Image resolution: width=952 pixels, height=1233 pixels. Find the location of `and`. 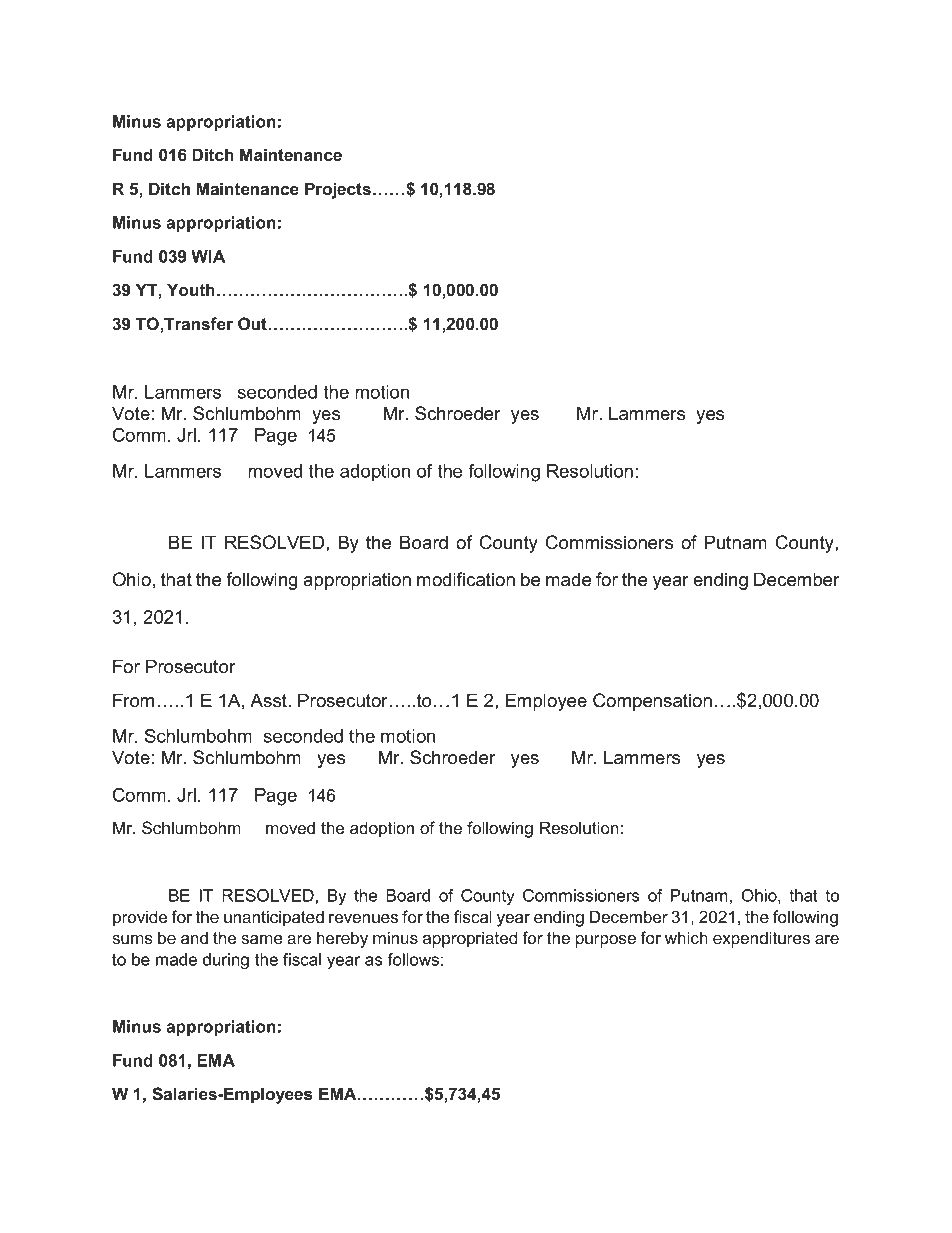

and is located at coordinates (194, 937).
